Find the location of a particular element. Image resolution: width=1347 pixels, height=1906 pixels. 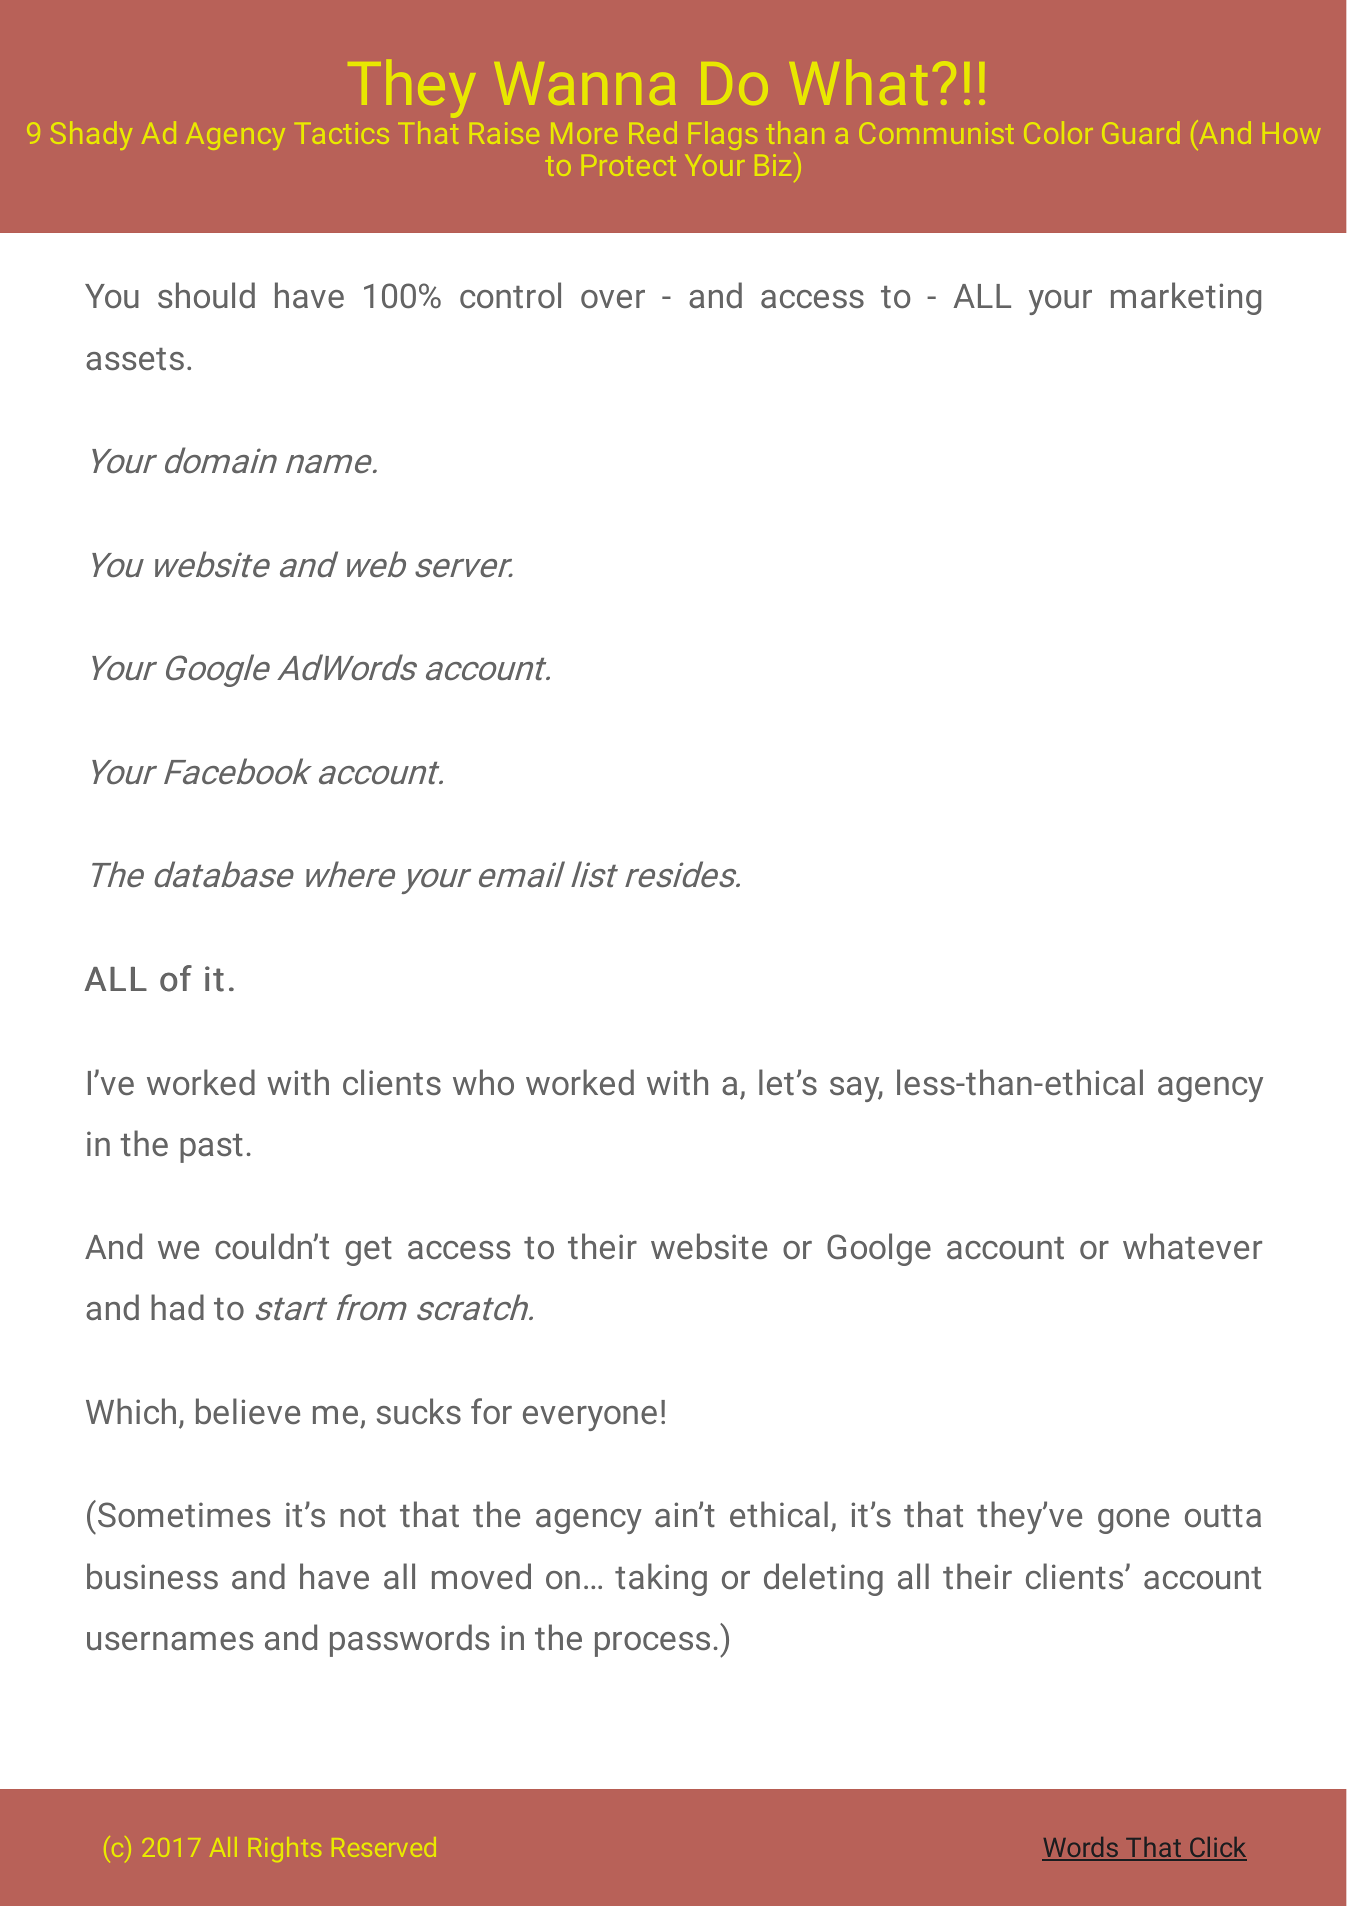

who is located at coordinates (483, 1082).
